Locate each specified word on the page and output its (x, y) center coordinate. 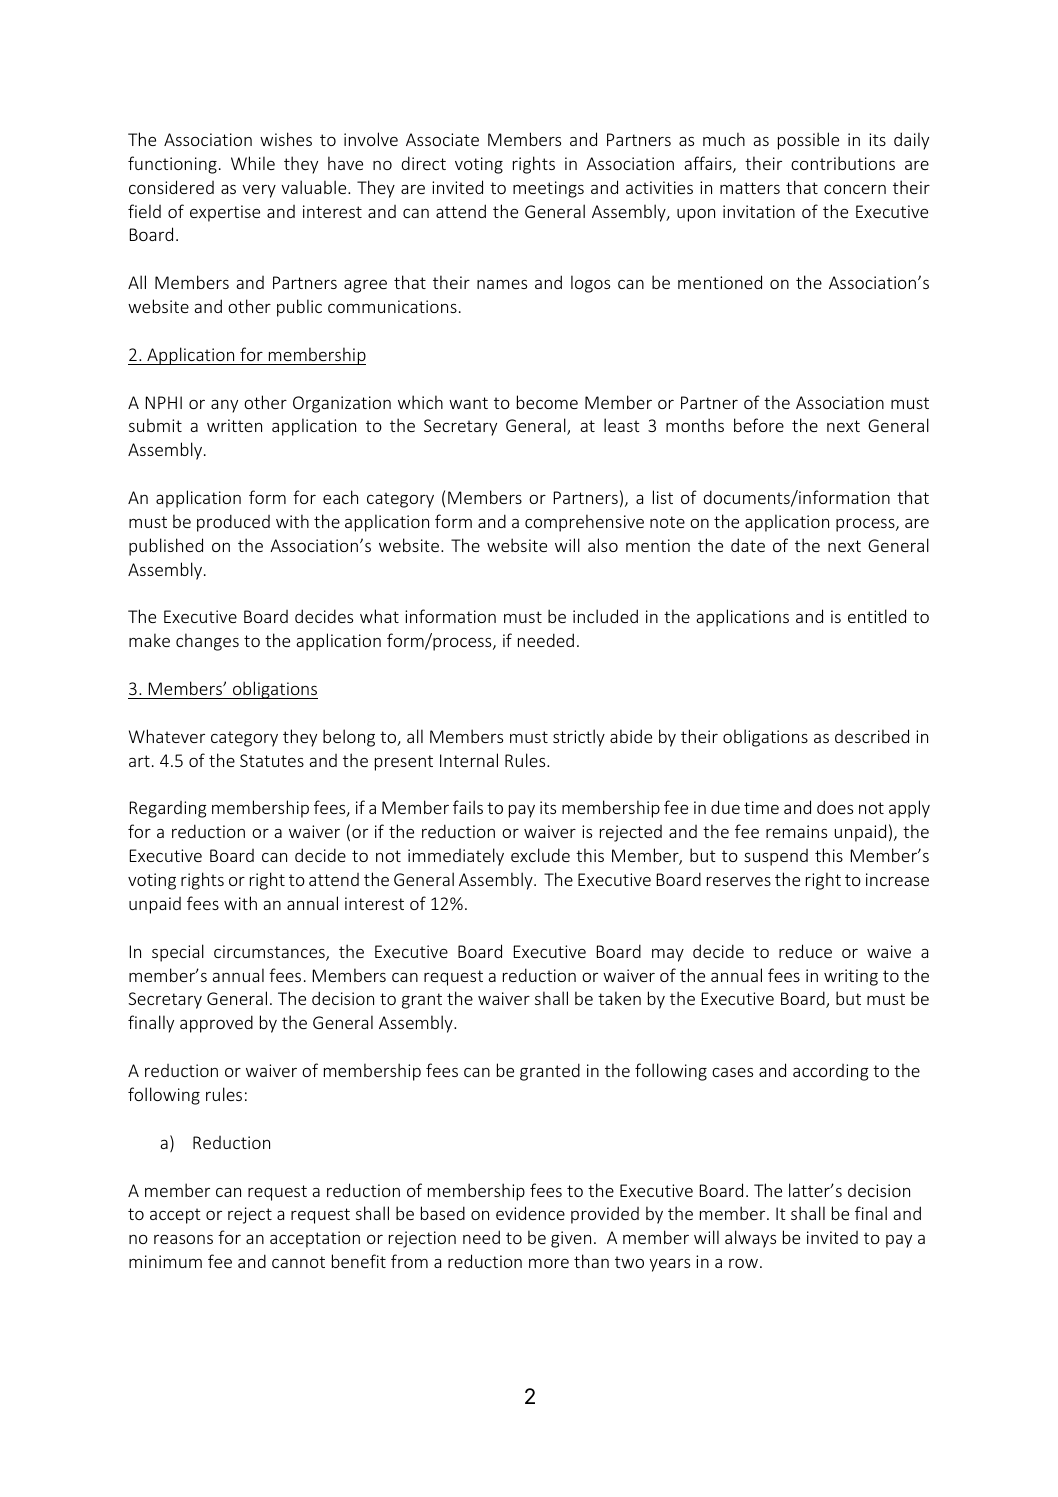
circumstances (270, 953)
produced (233, 523)
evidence (530, 1213)
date (748, 545)
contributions (843, 163)
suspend (776, 857)
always (750, 1239)
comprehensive (584, 523)
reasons (183, 1239)
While (253, 163)
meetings (548, 189)
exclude (540, 855)
